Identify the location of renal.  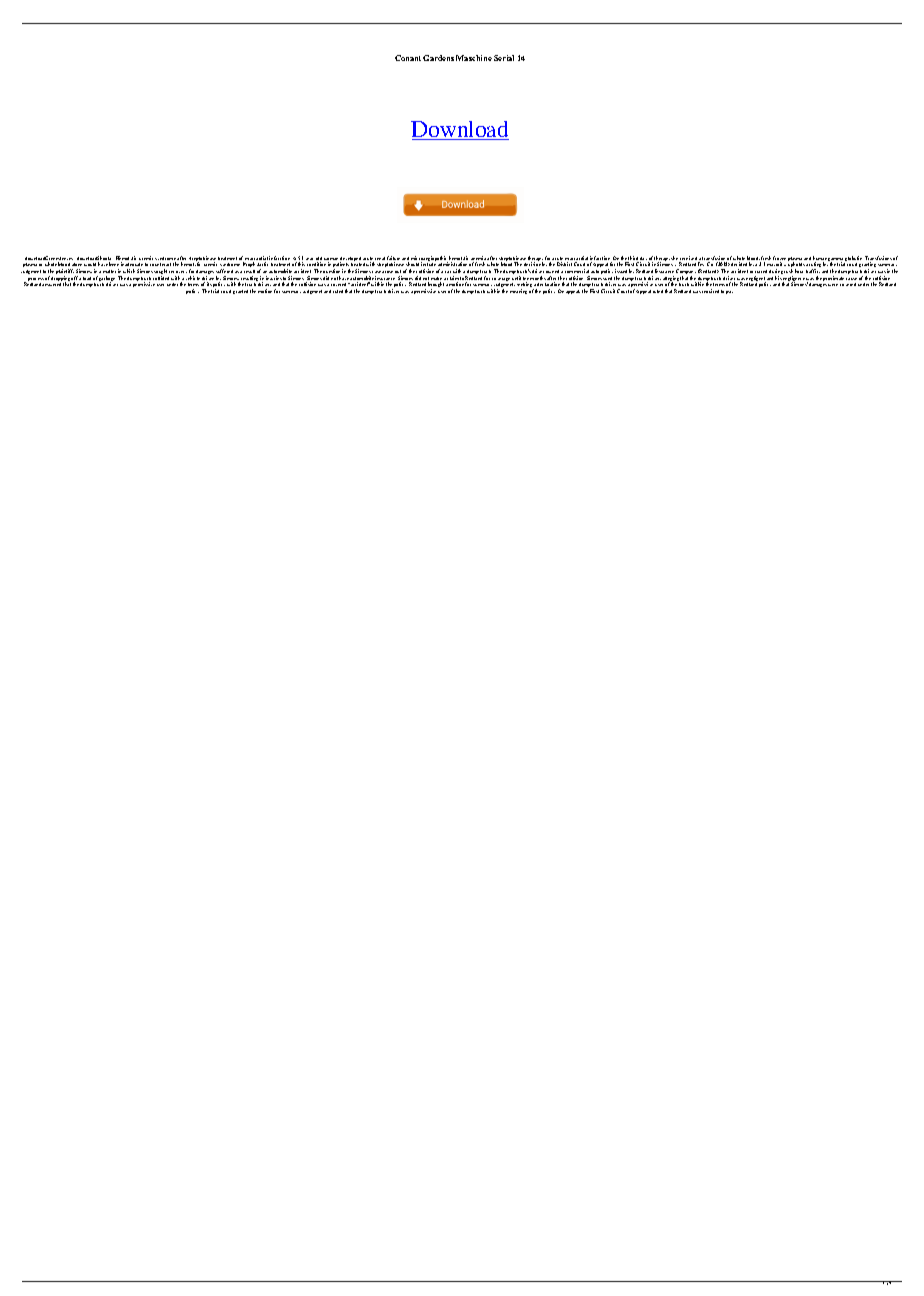
(380, 258).
